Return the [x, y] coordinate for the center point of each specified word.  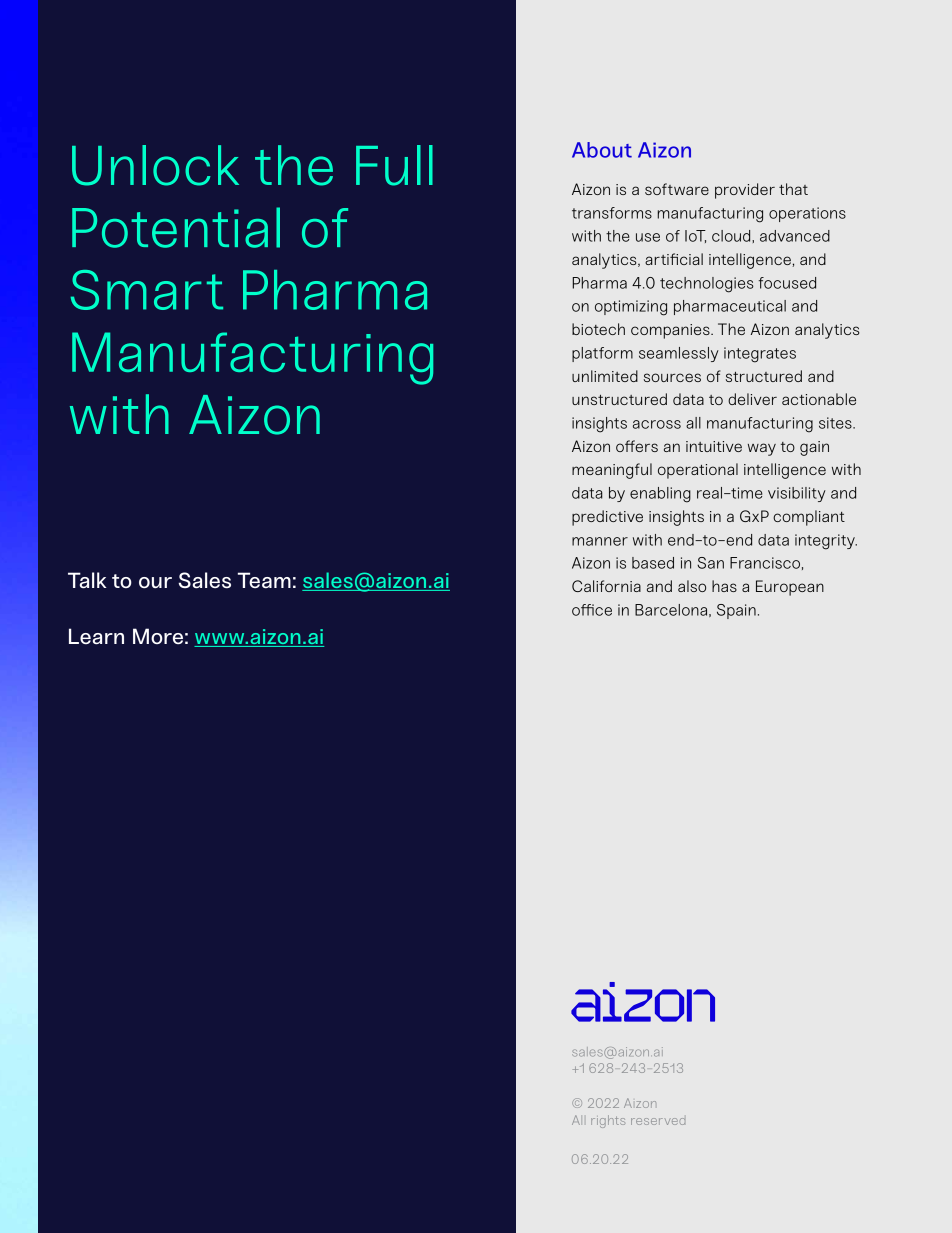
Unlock [155, 165]
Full [394, 165]
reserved [658, 1121]
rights [608, 1121]
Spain [736, 611]
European [790, 588]
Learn [96, 636]
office [592, 610]
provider [745, 191]
